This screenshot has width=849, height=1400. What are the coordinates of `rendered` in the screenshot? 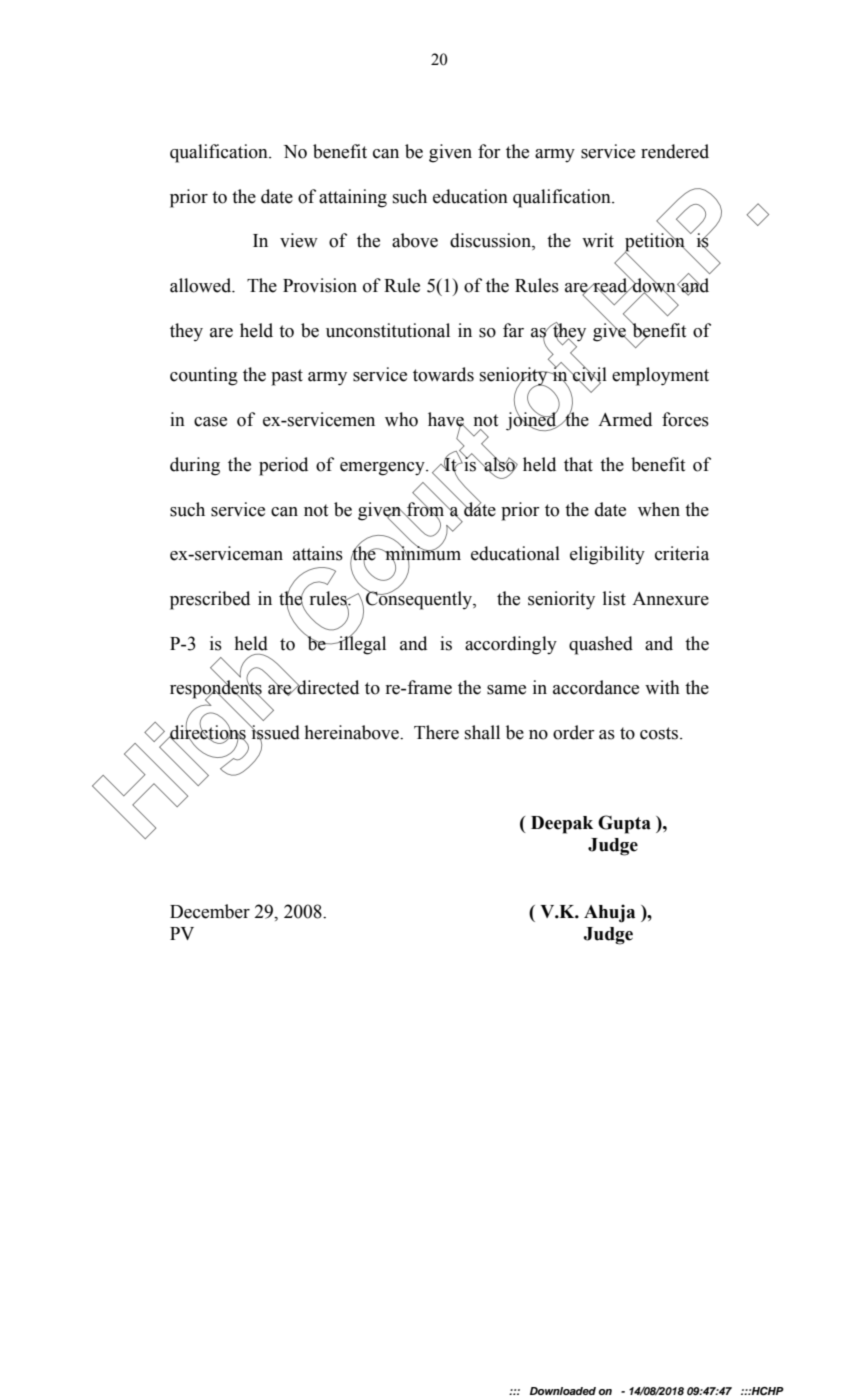 It's located at (675, 151).
